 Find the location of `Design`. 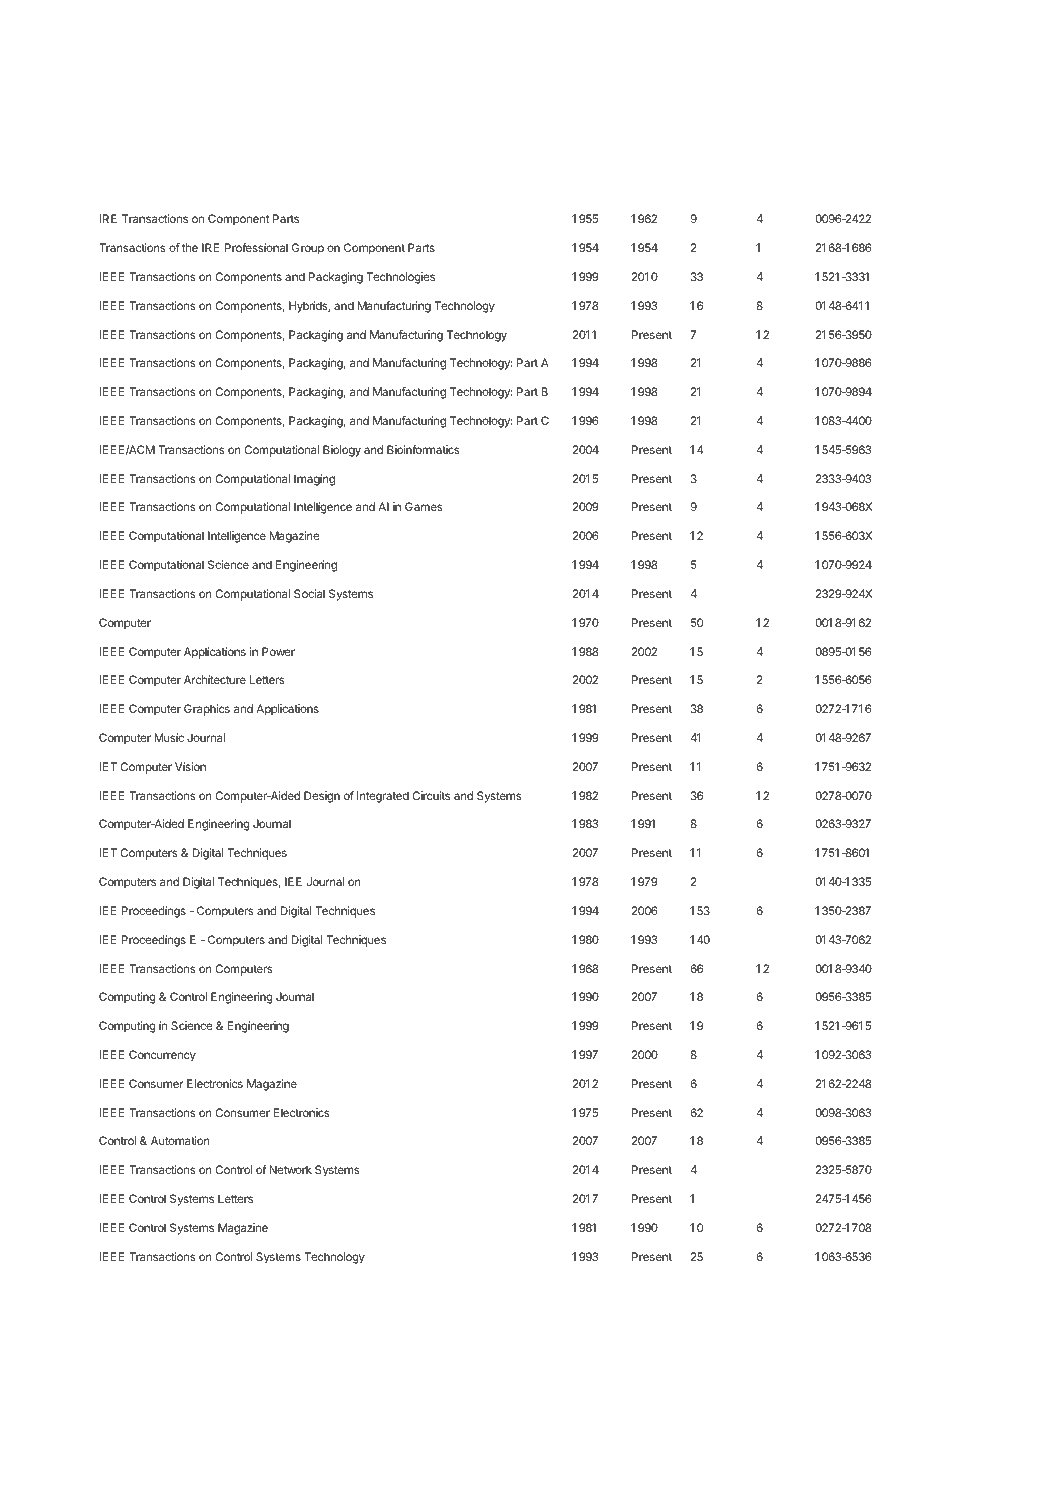

Design is located at coordinates (322, 797).
